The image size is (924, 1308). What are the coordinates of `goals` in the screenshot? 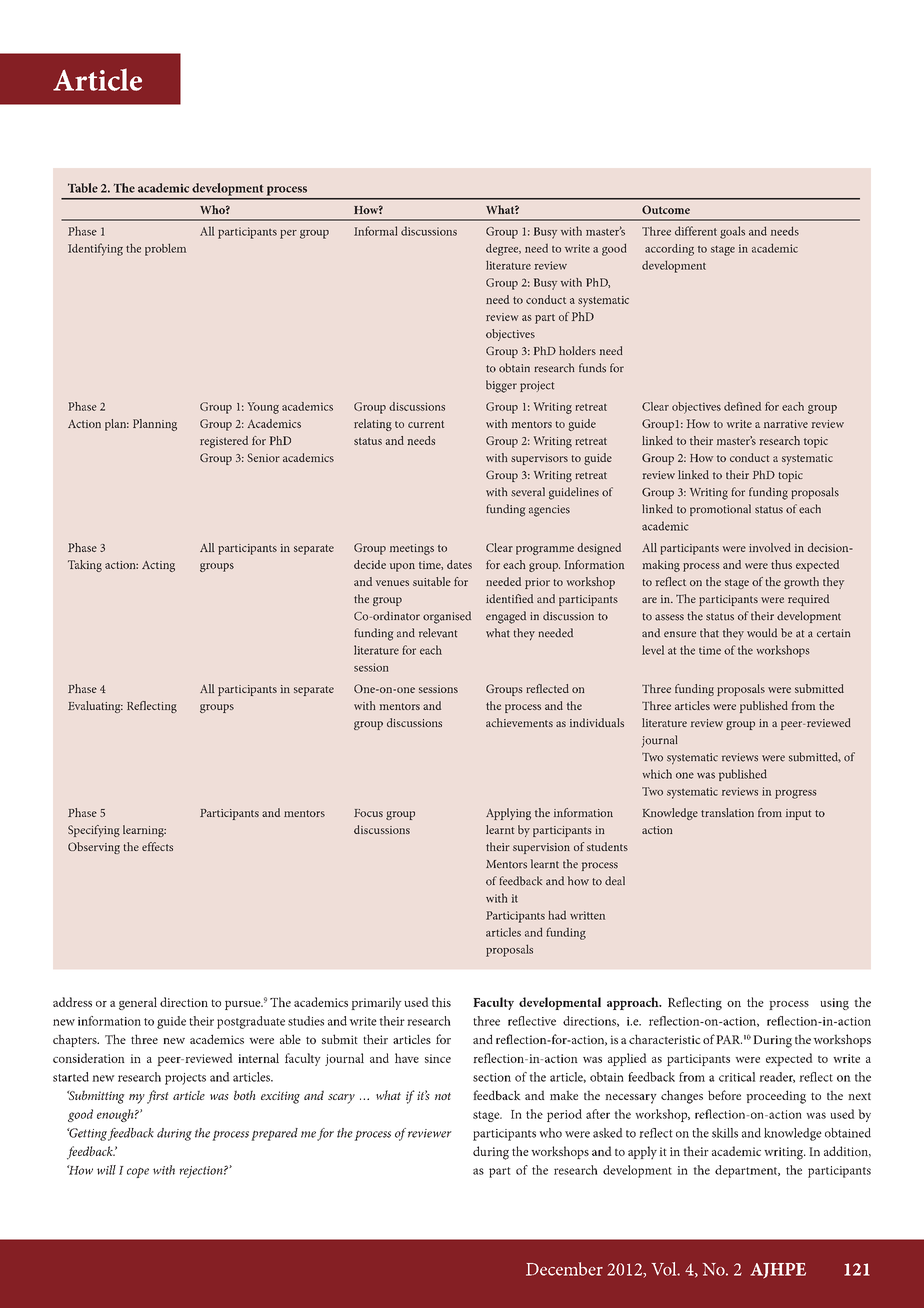 It's located at (732, 232).
